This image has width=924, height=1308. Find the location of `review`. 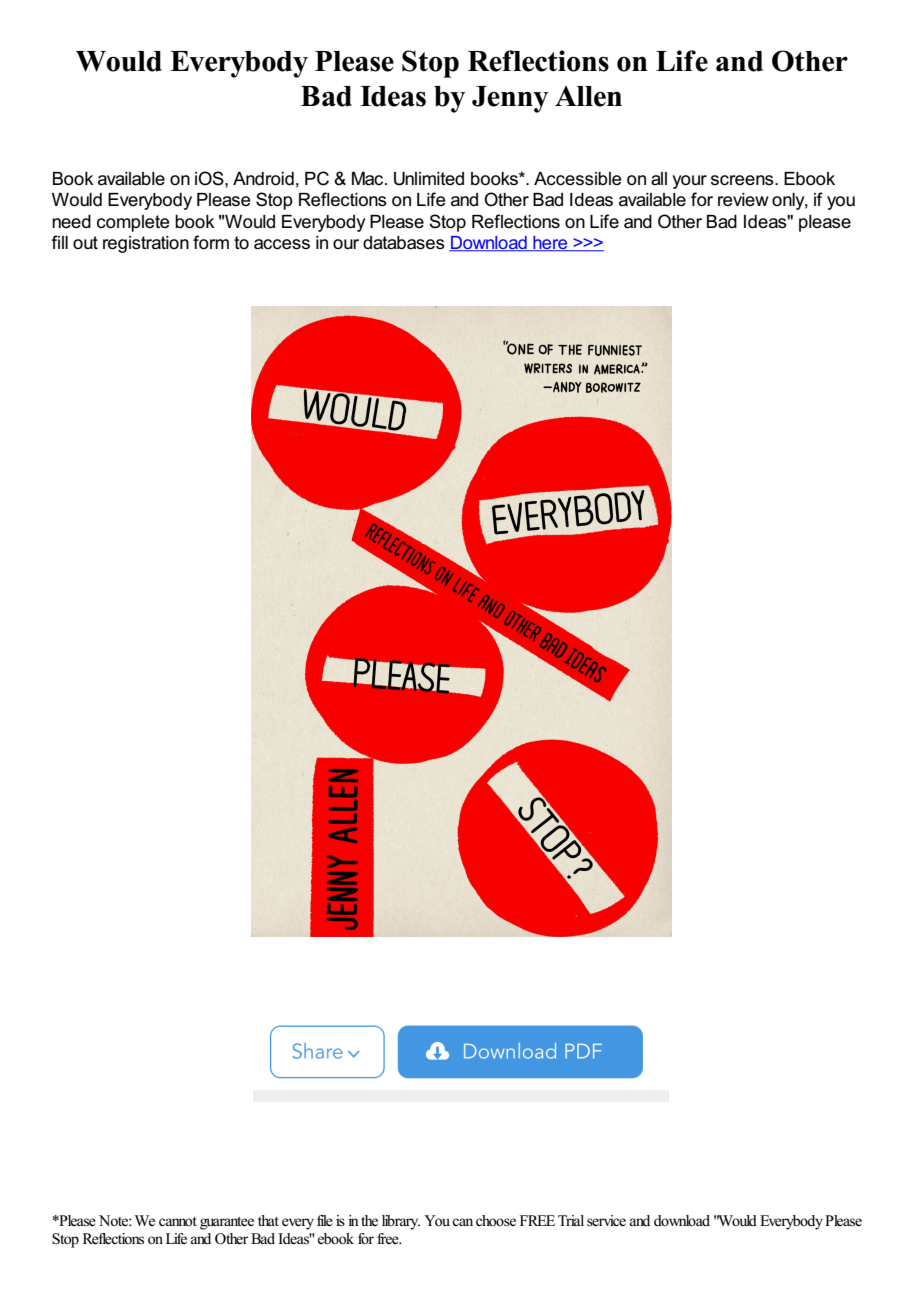

review is located at coordinates (743, 200).
